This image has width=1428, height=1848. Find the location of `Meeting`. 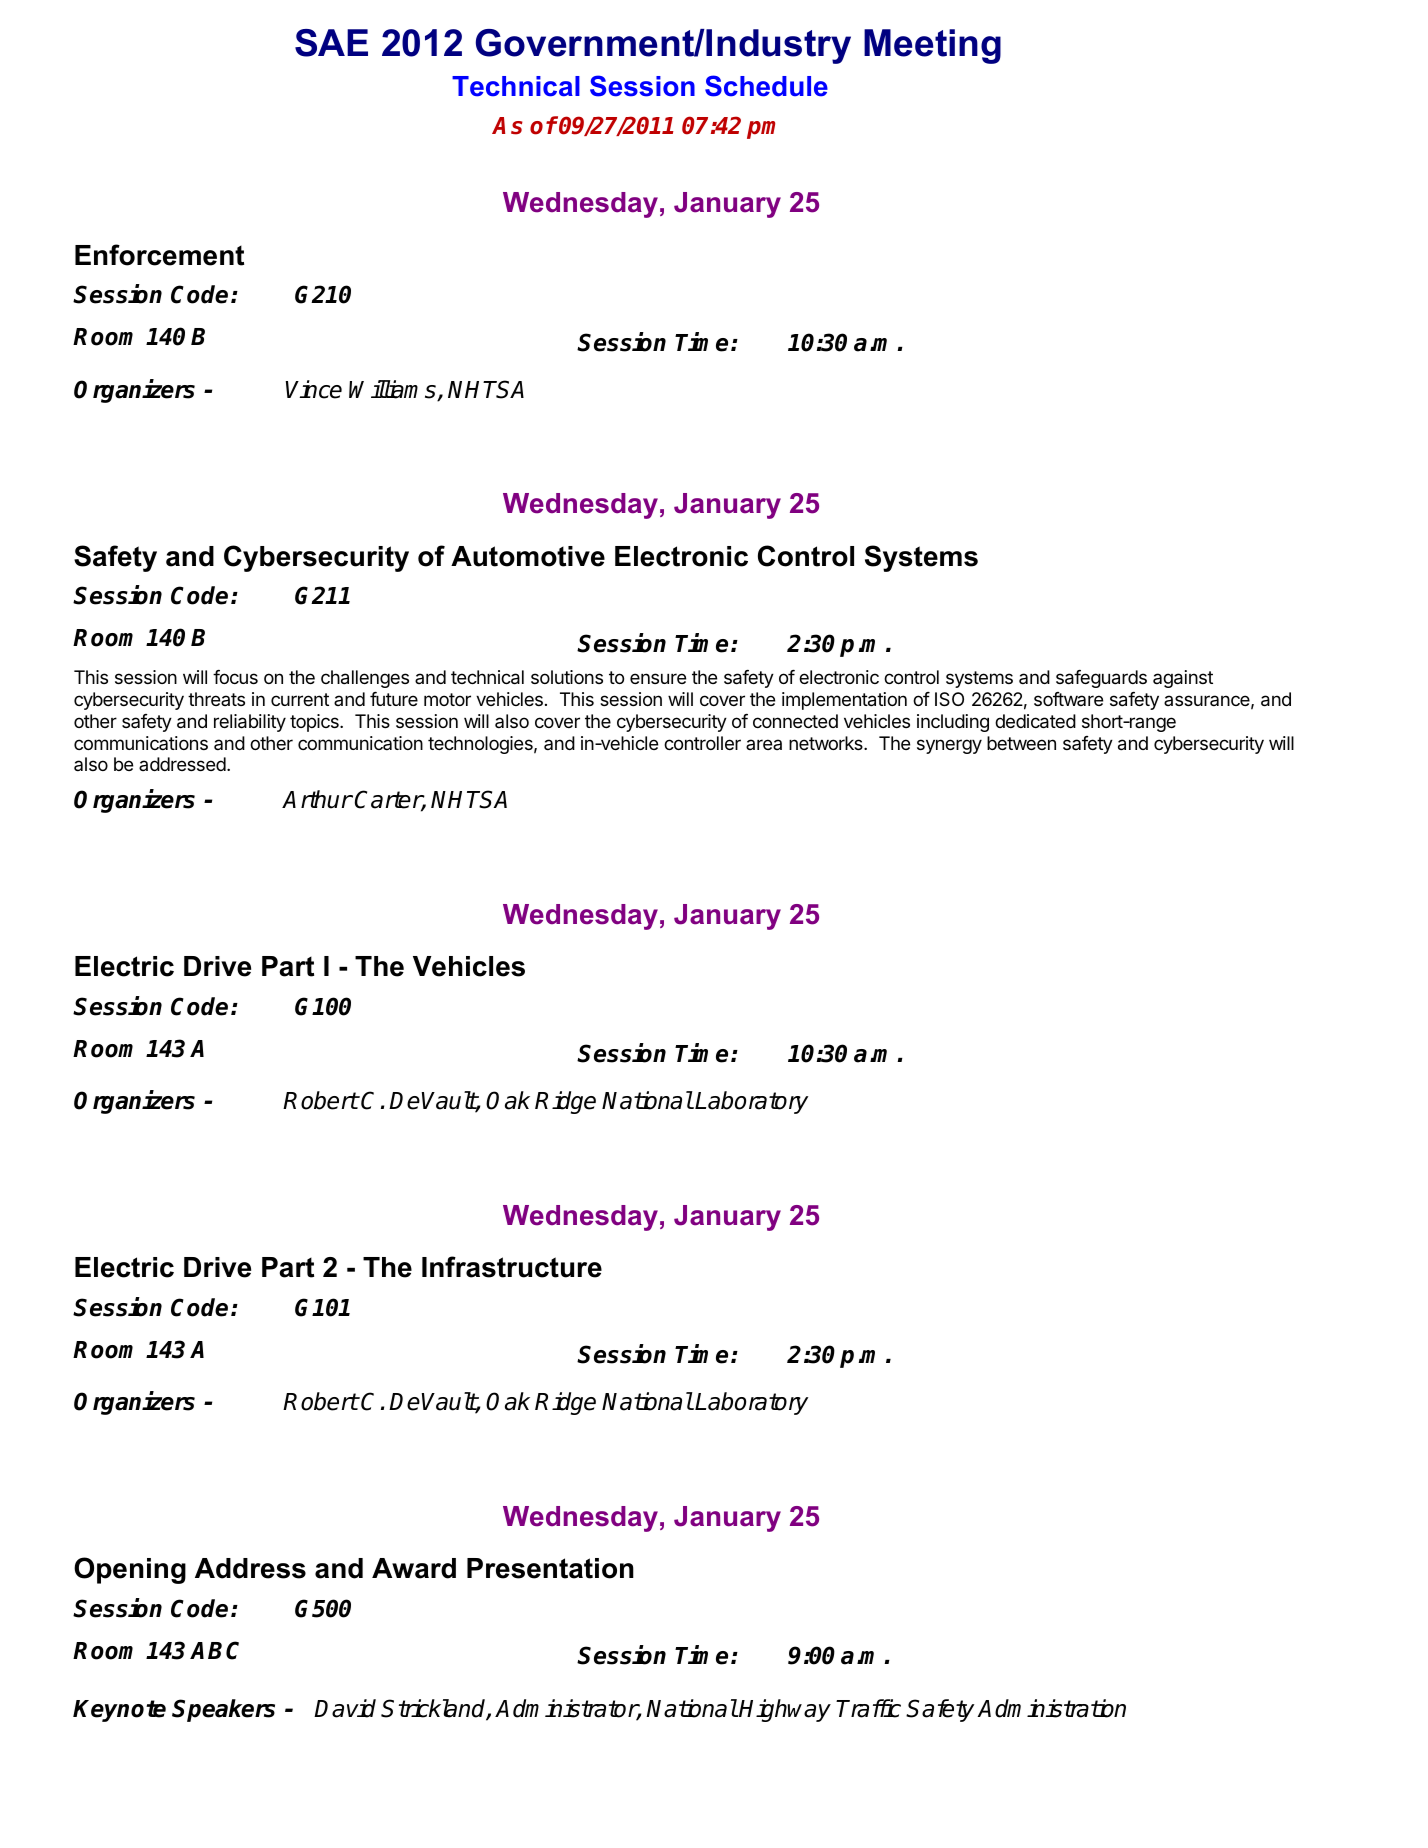

Meeting is located at coordinates (932, 46).
